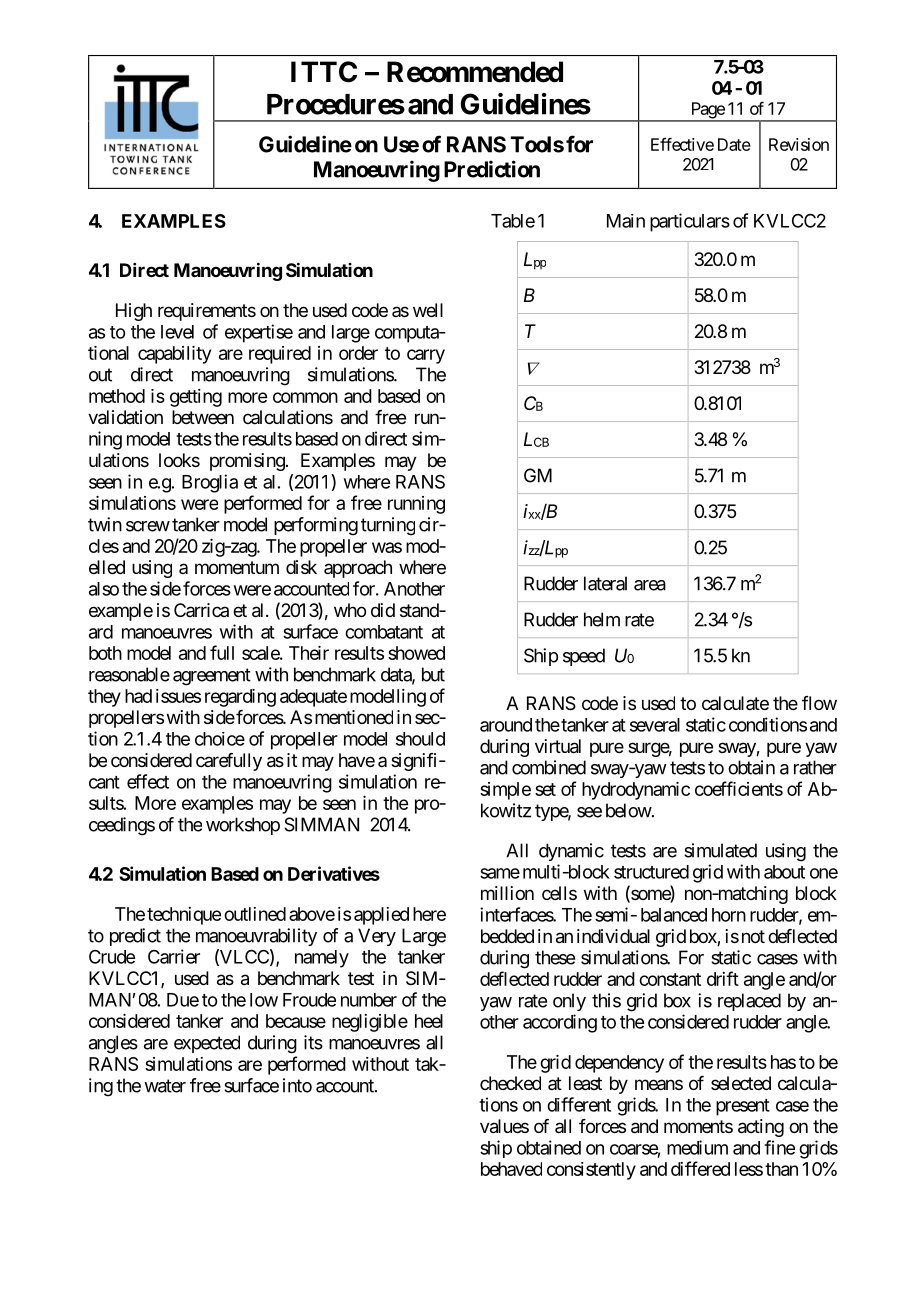  Describe the element at coordinates (207, 312) in the image. I see `requirements` at that location.
